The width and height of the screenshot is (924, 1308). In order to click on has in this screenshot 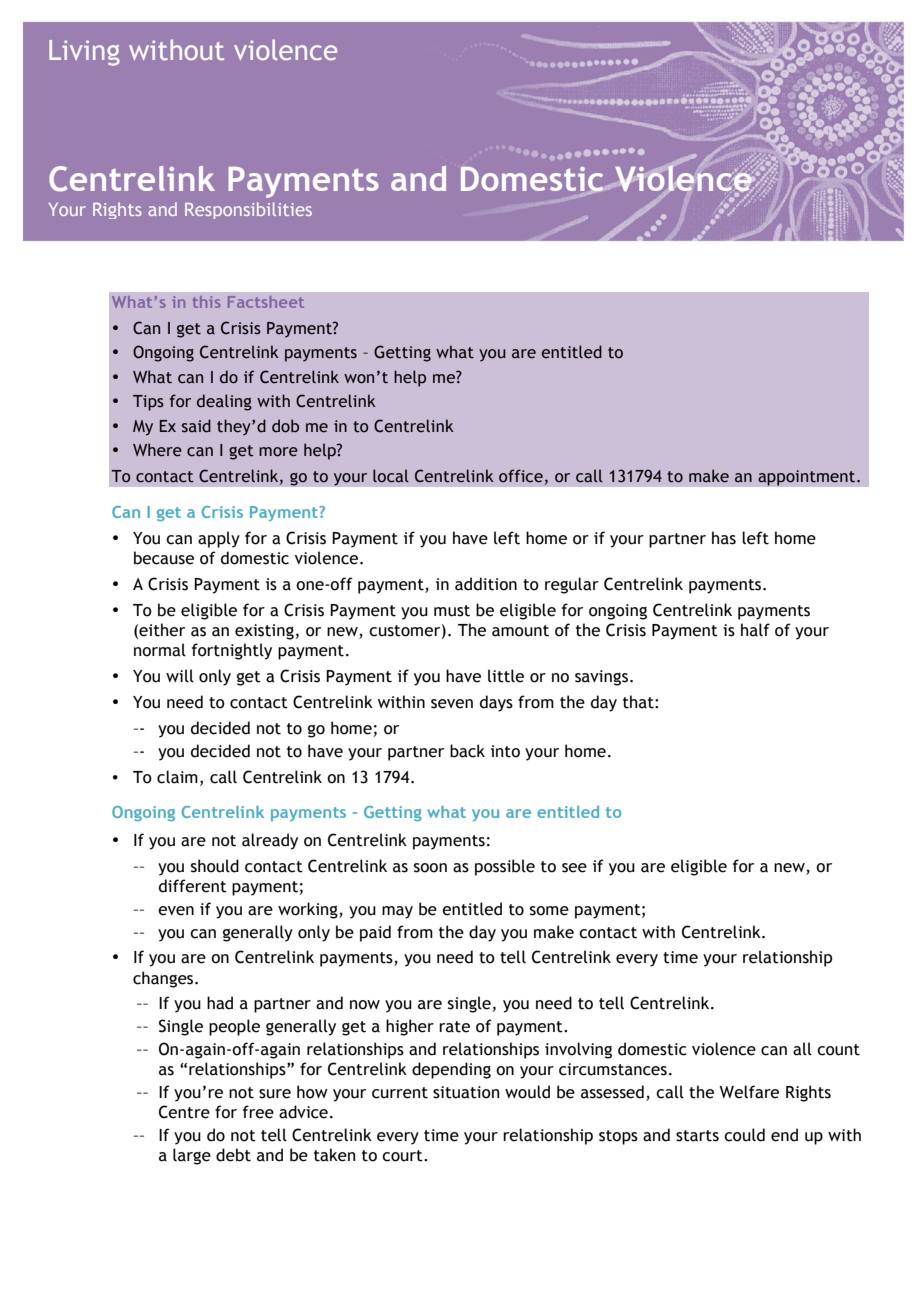, I will do `click(724, 538)`.
